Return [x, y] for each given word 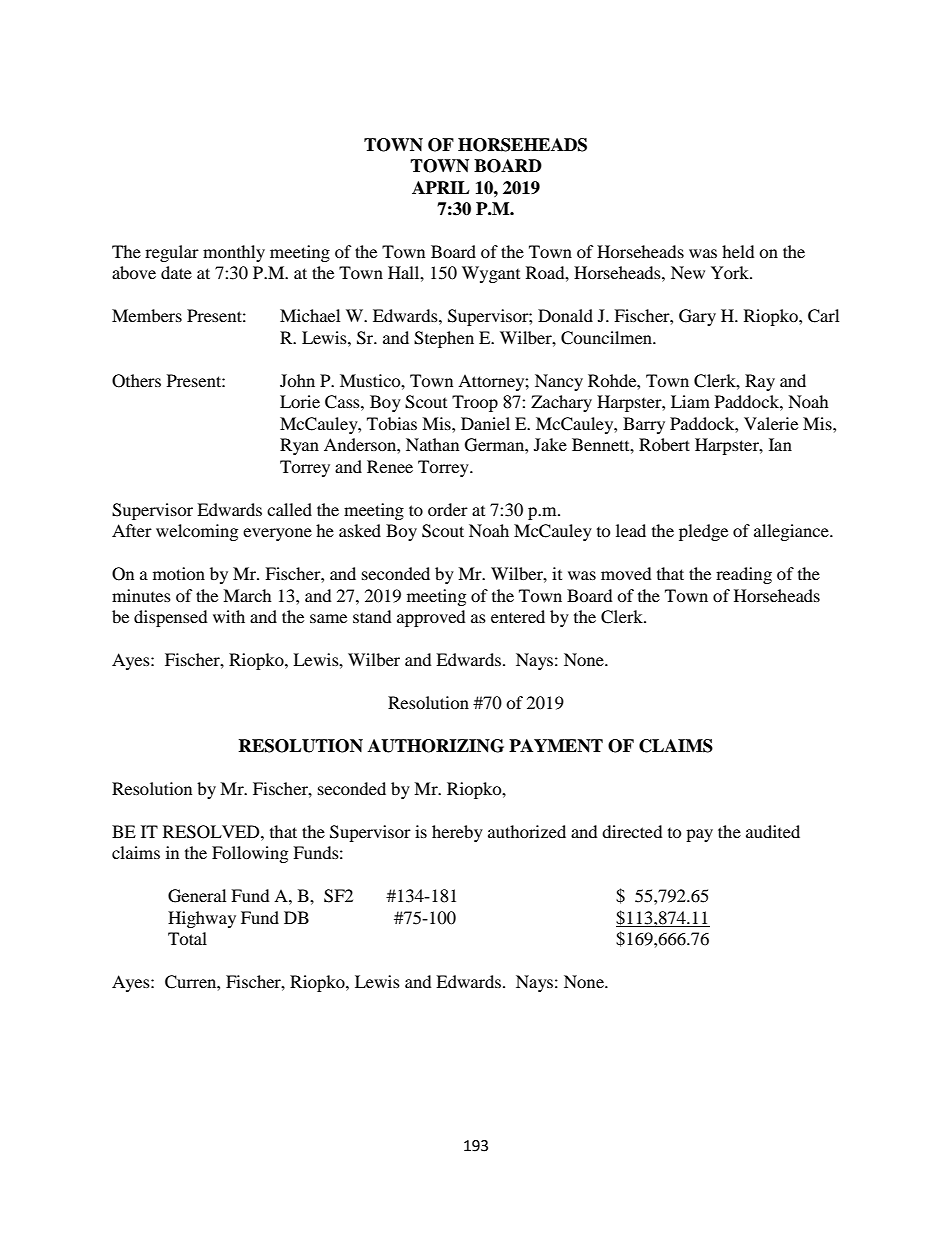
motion [179, 573]
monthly [234, 253]
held [738, 251]
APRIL [441, 187]
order [448, 509]
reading [744, 575]
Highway [202, 919]
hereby [457, 833]
